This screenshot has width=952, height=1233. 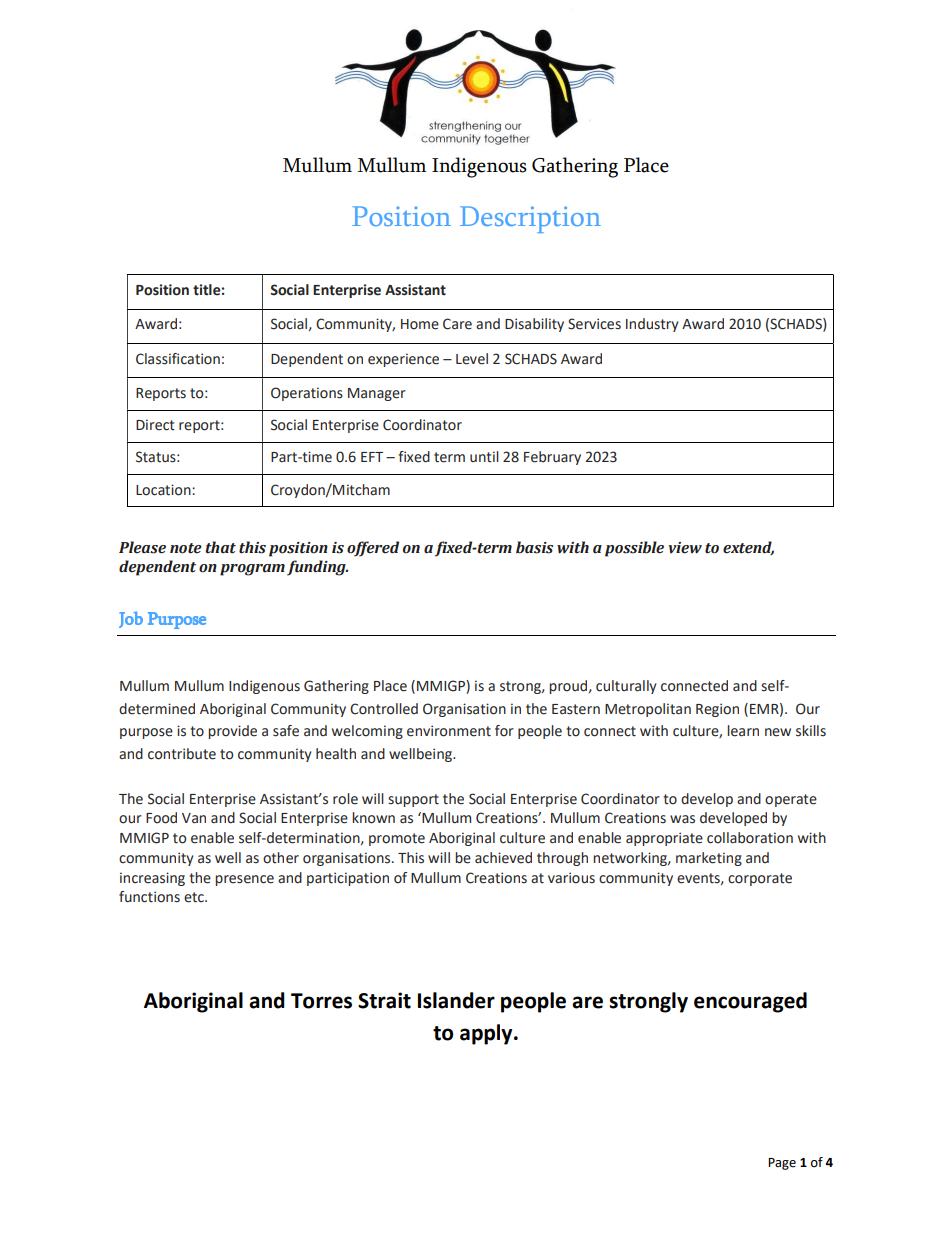 What do you see at coordinates (530, 219) in the screenshot?
I see `Description` at bounding box center [530, 219].
